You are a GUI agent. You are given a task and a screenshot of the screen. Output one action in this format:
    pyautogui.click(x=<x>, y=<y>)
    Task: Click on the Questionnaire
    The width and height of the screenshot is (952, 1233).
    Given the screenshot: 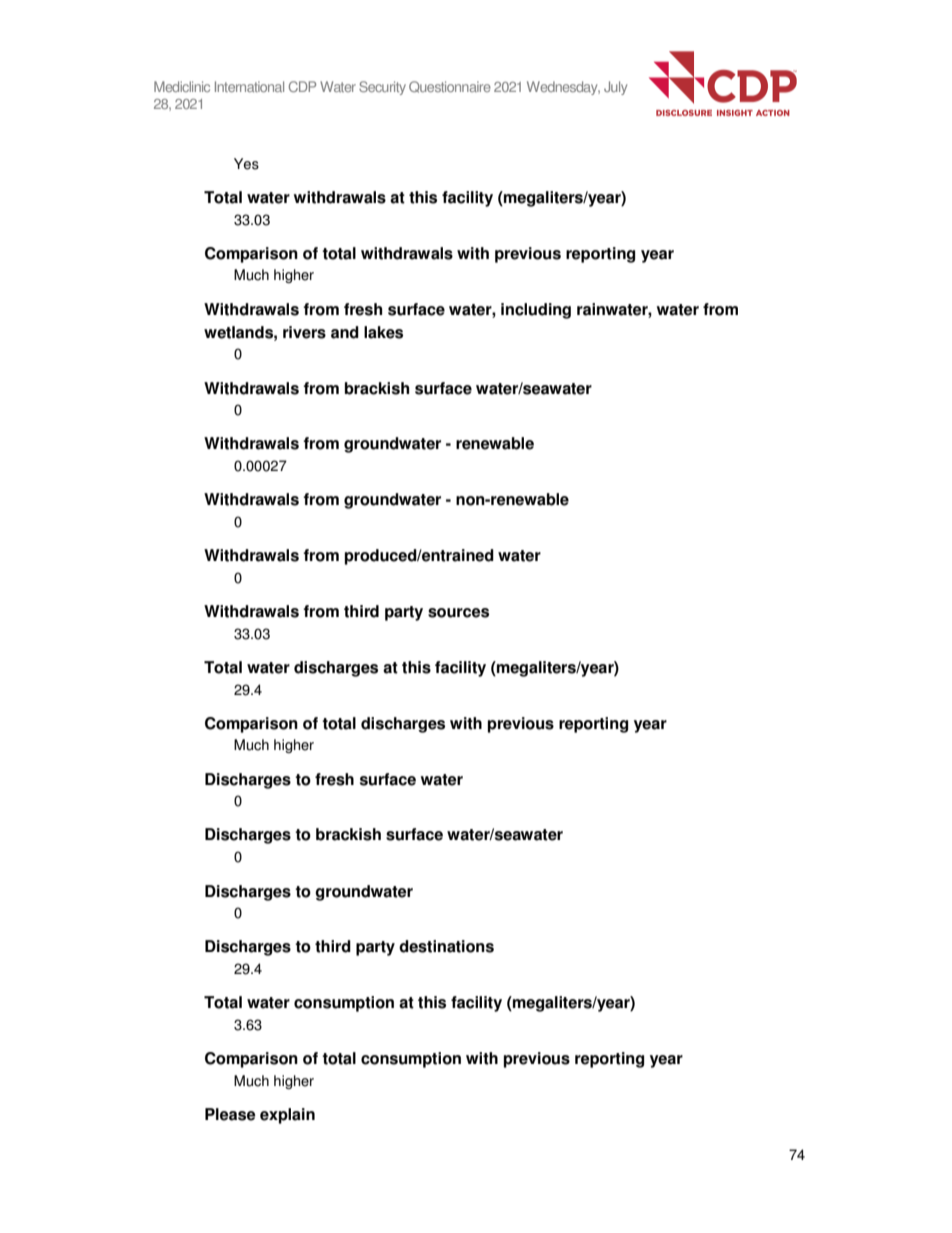 What is the action you would take?
    pyautogui.click(x=450, y=87)
